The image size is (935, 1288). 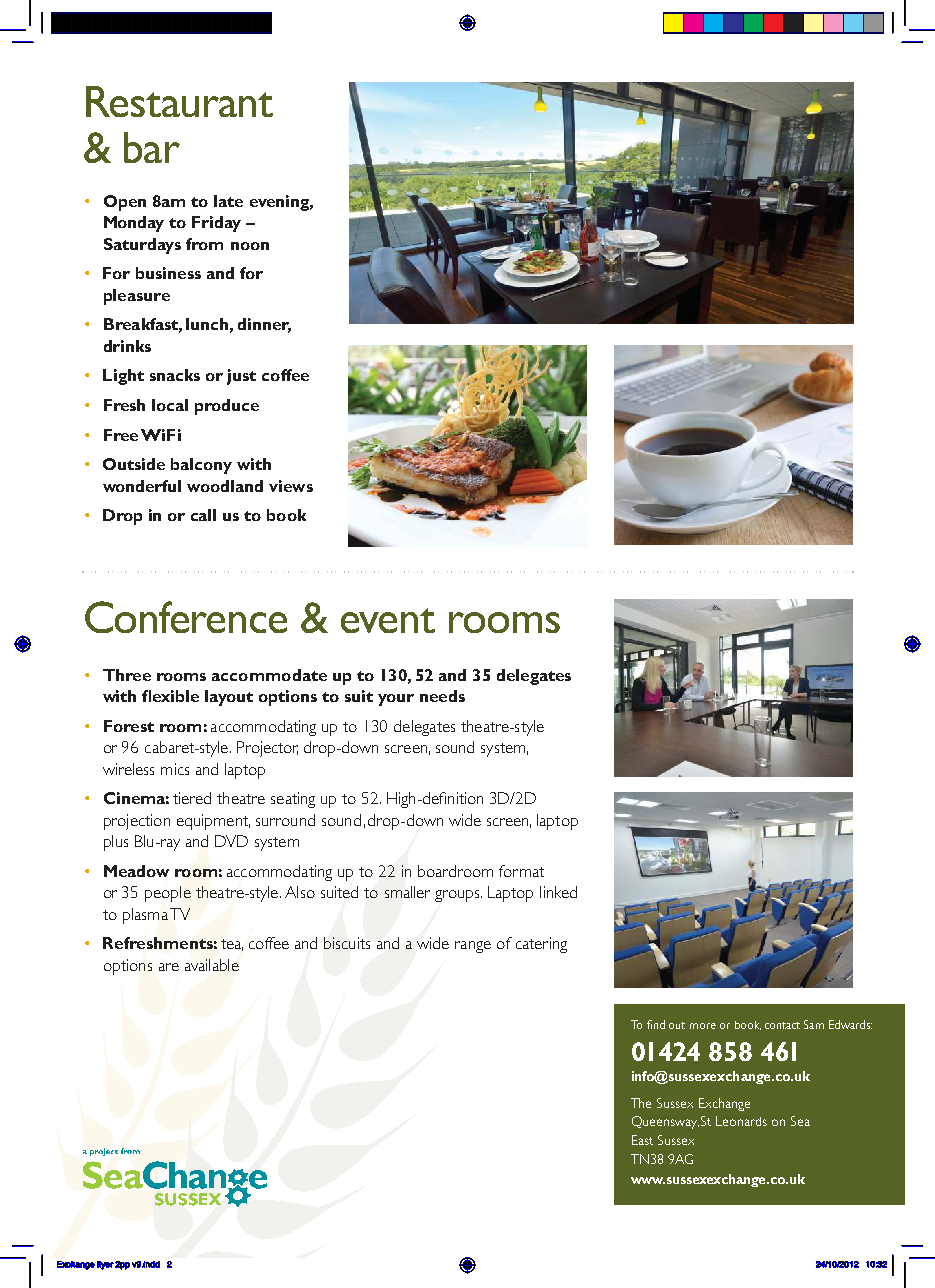 I want to click on Restaurant, so click(x=179, y=101).
